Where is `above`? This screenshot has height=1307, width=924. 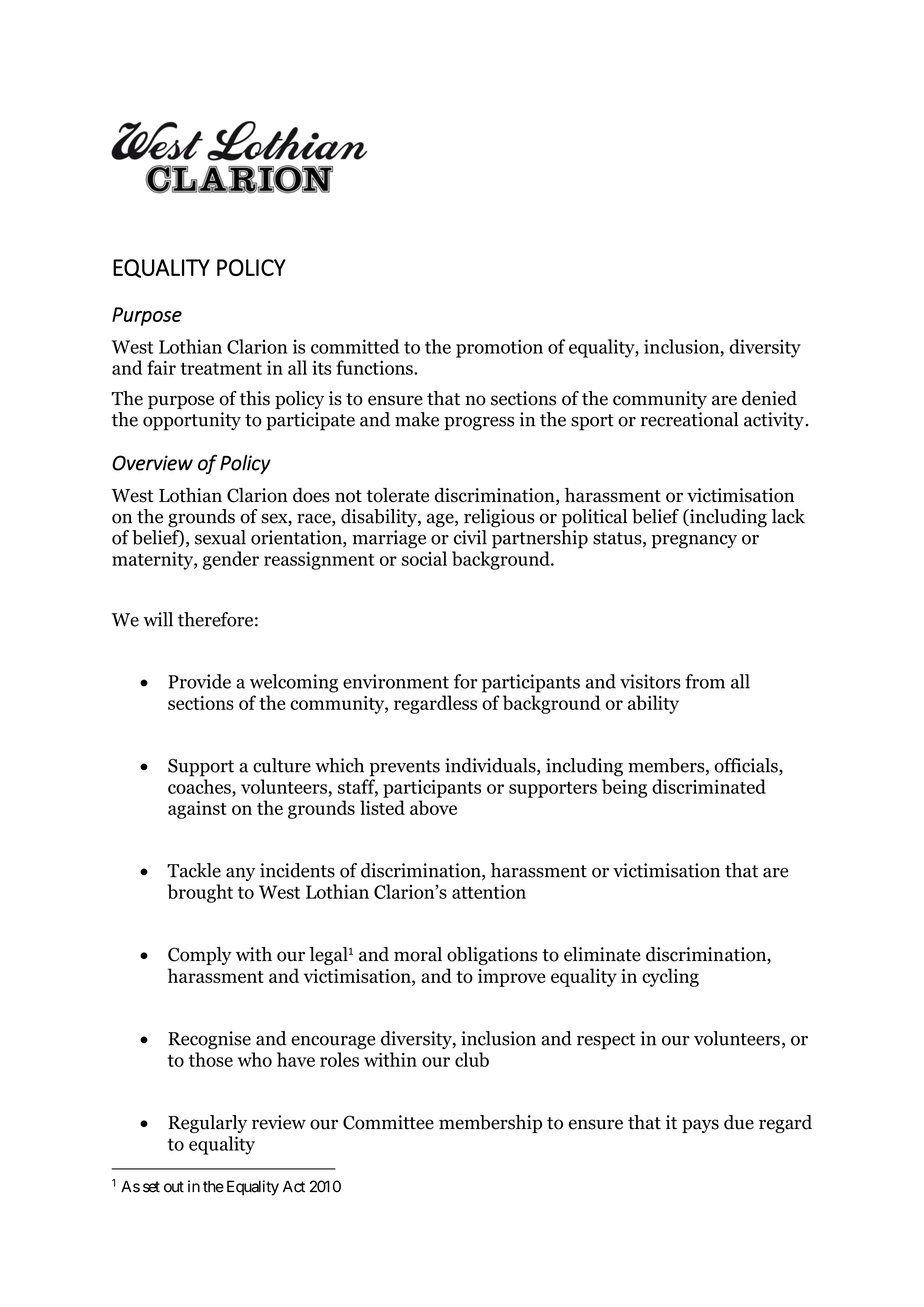
above is located at coordinates (433, 807).
